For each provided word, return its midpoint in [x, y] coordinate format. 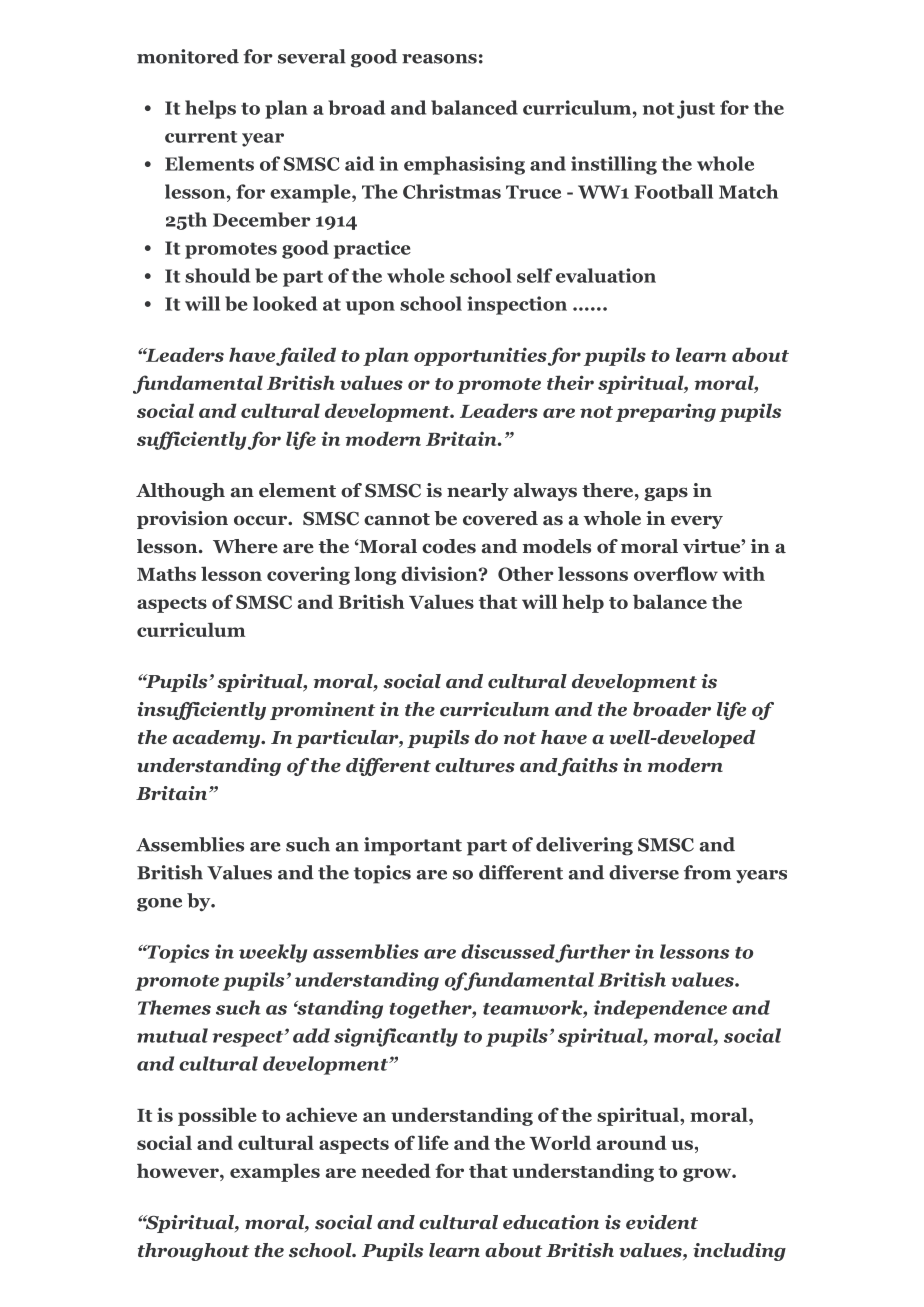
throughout [193, 1252]
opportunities [480, 356]
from [707, 872]
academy [217, 739]
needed [396, 1170]
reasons [439, 59]
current [201, 137]
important [413, 846]
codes [449, 546]
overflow [676, 573]
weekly [273, 953]
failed [306, 356]
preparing [666, 412]
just [696, 109]
